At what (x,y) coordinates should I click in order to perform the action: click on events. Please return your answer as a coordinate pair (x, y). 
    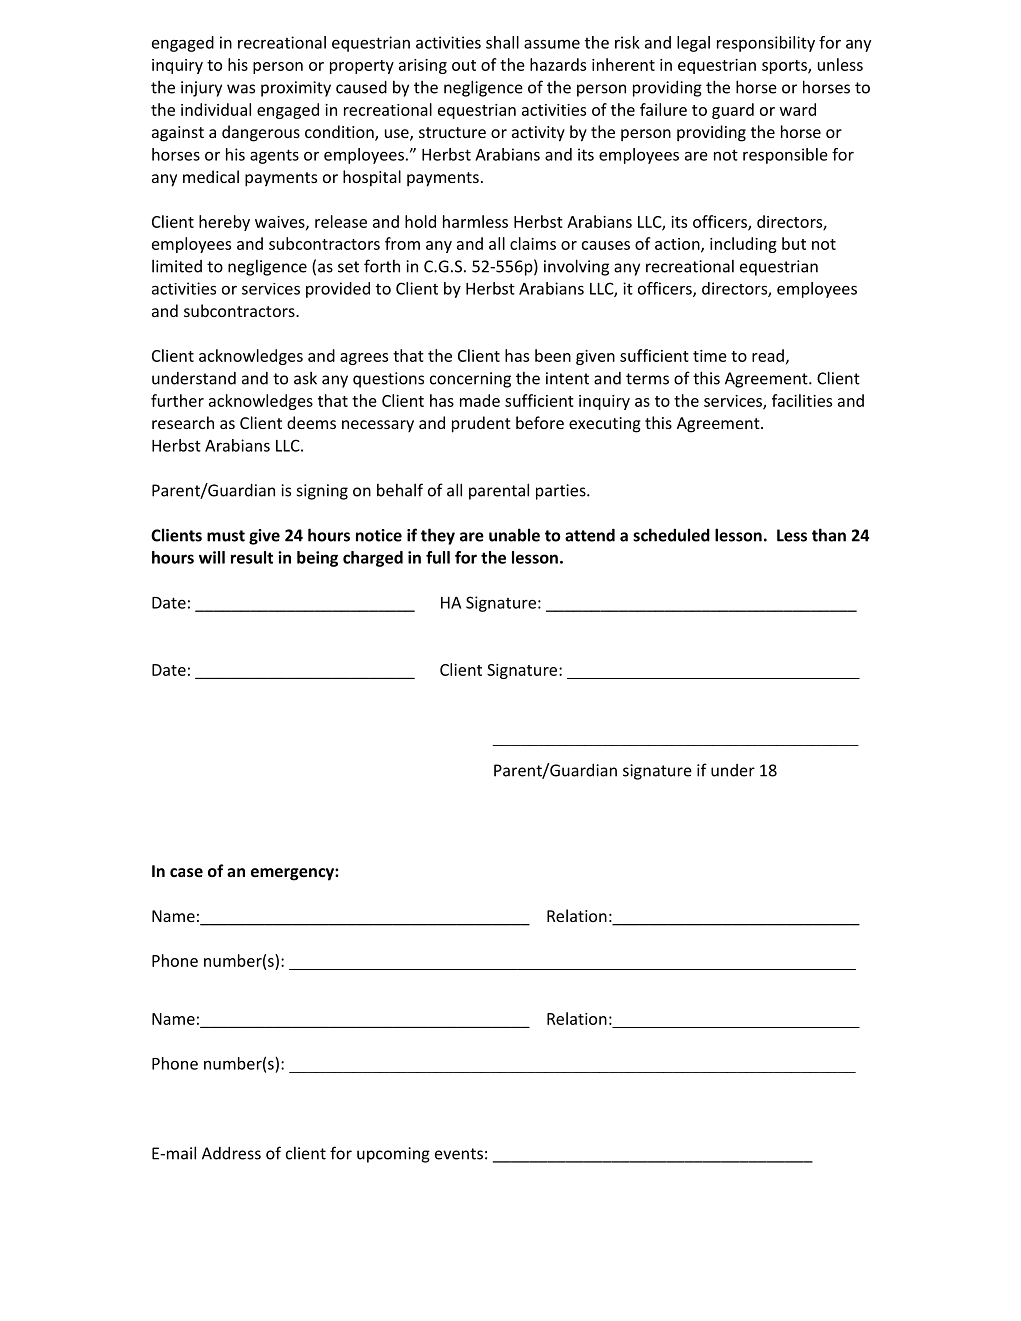
    Looking at the image, I should click on (459, 1154).
